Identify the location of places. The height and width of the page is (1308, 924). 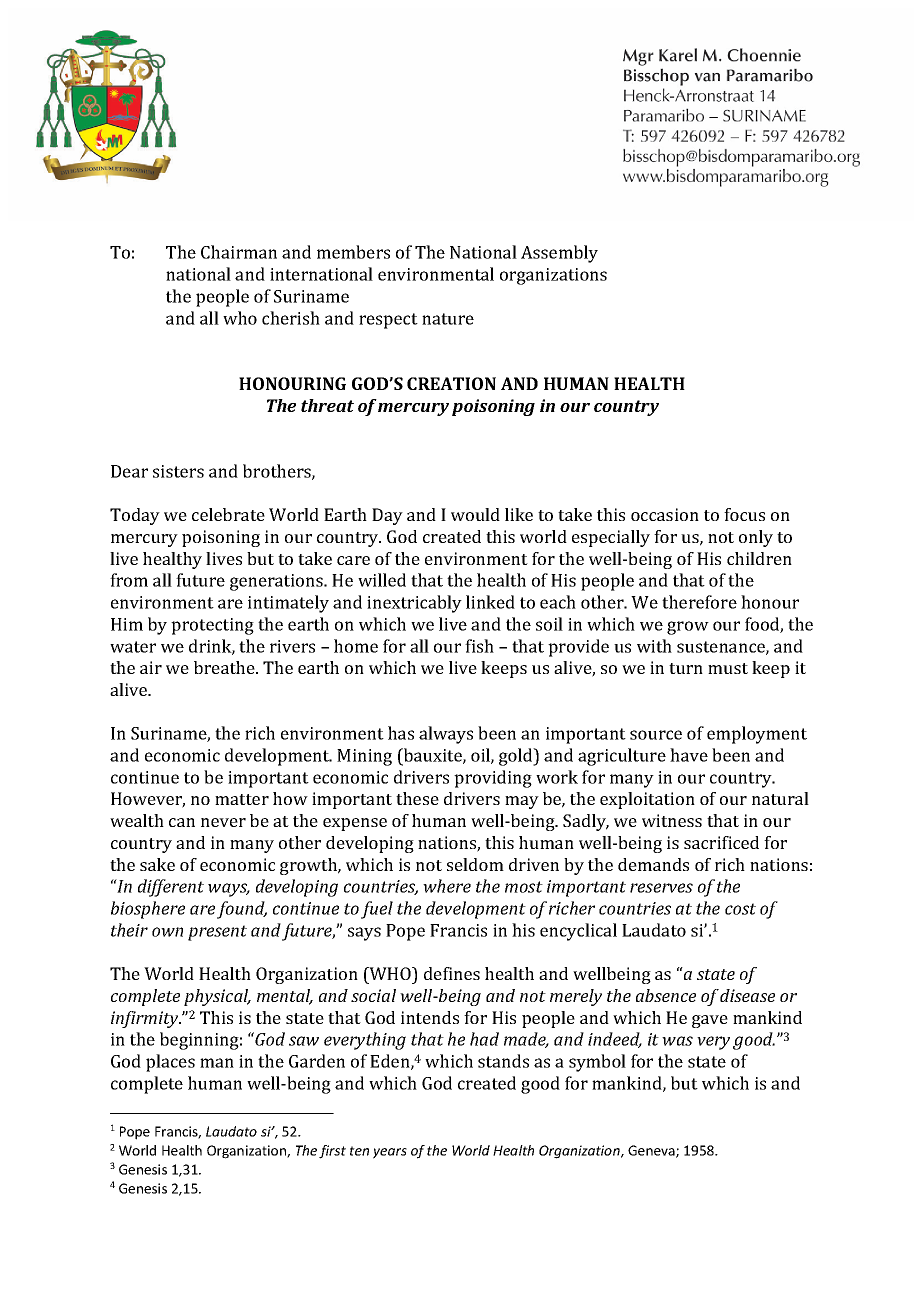
(170, 1063).
